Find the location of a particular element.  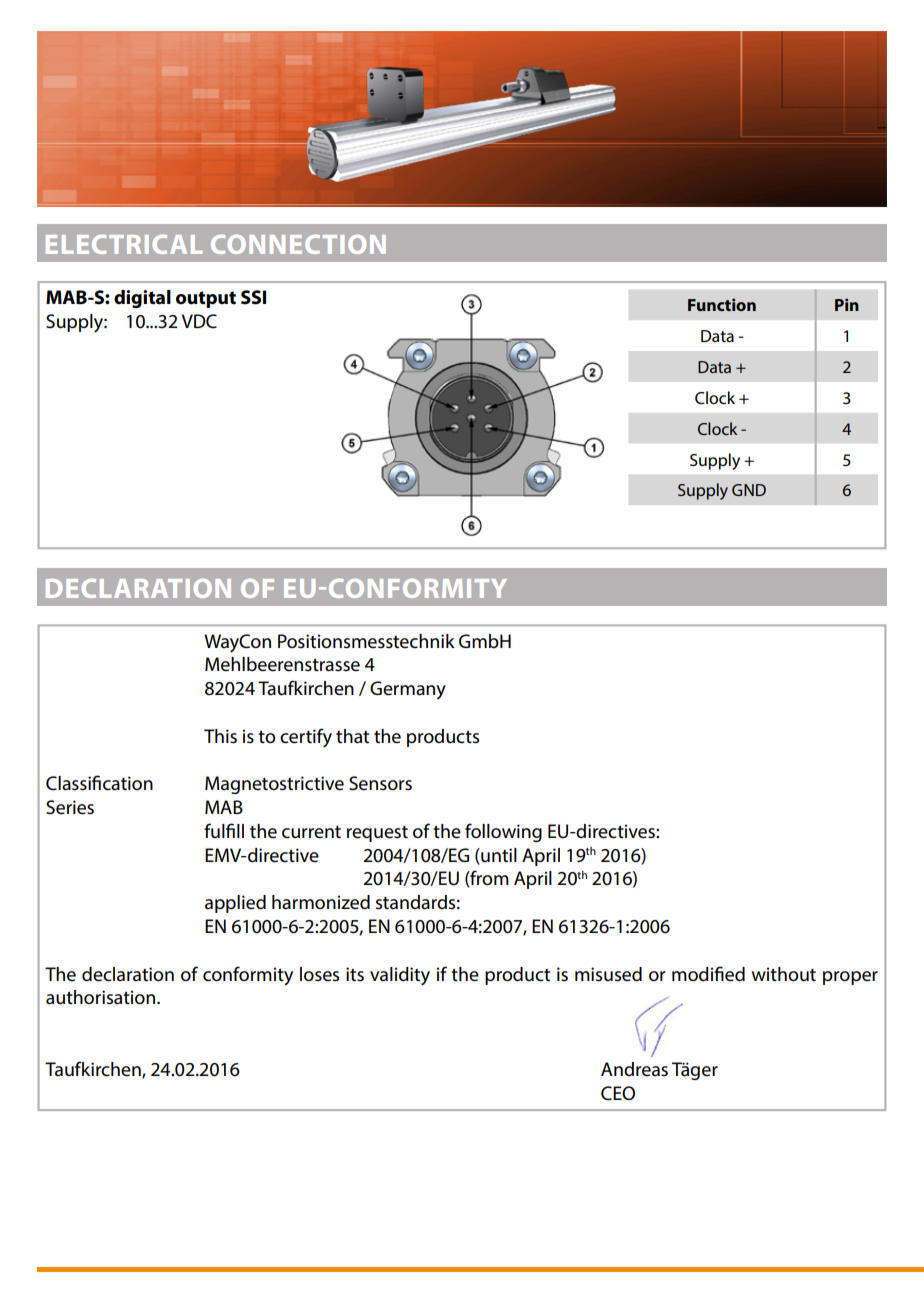

validity is located at coordinates (400, 976).
